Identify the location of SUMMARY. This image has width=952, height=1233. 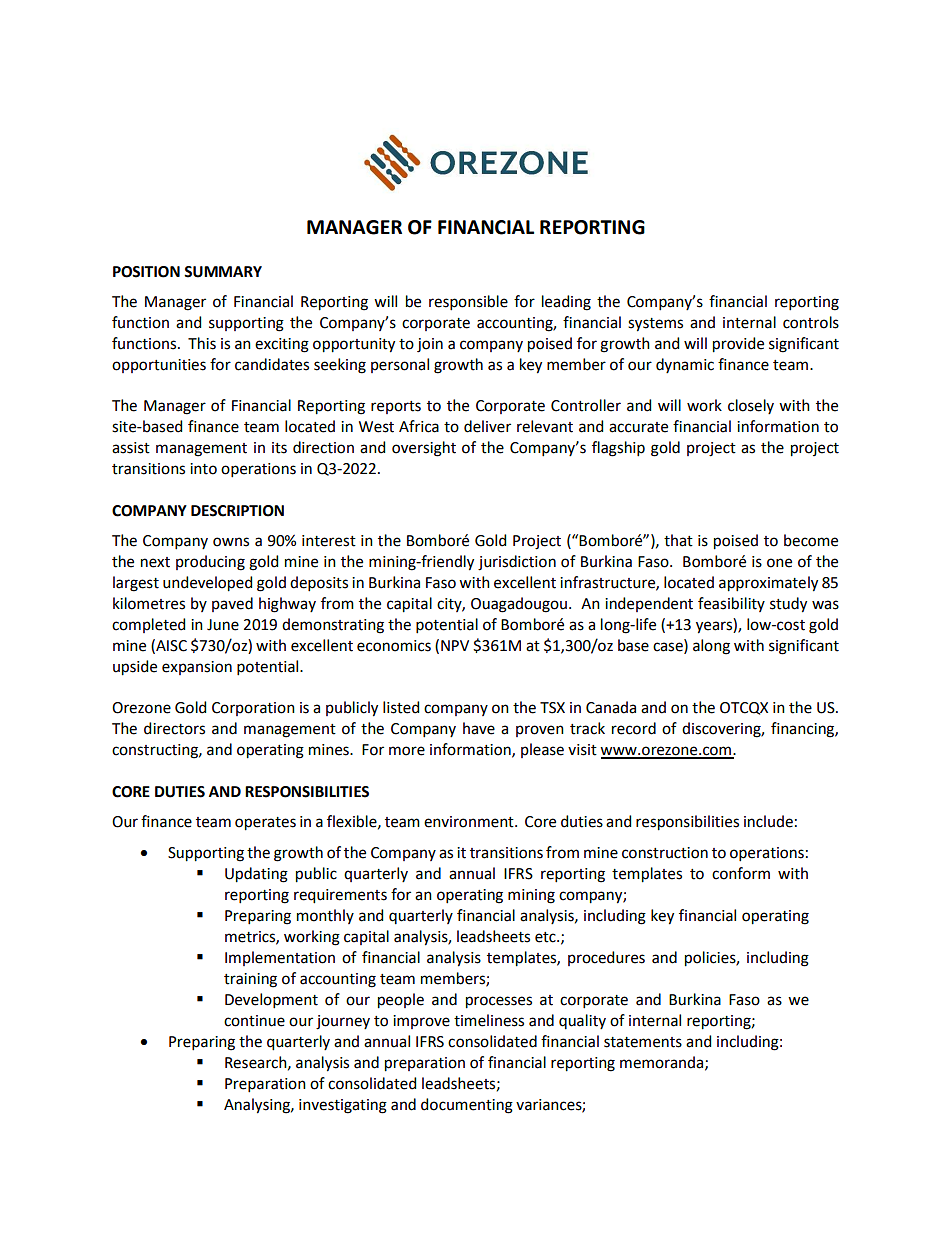
(223, 272).
